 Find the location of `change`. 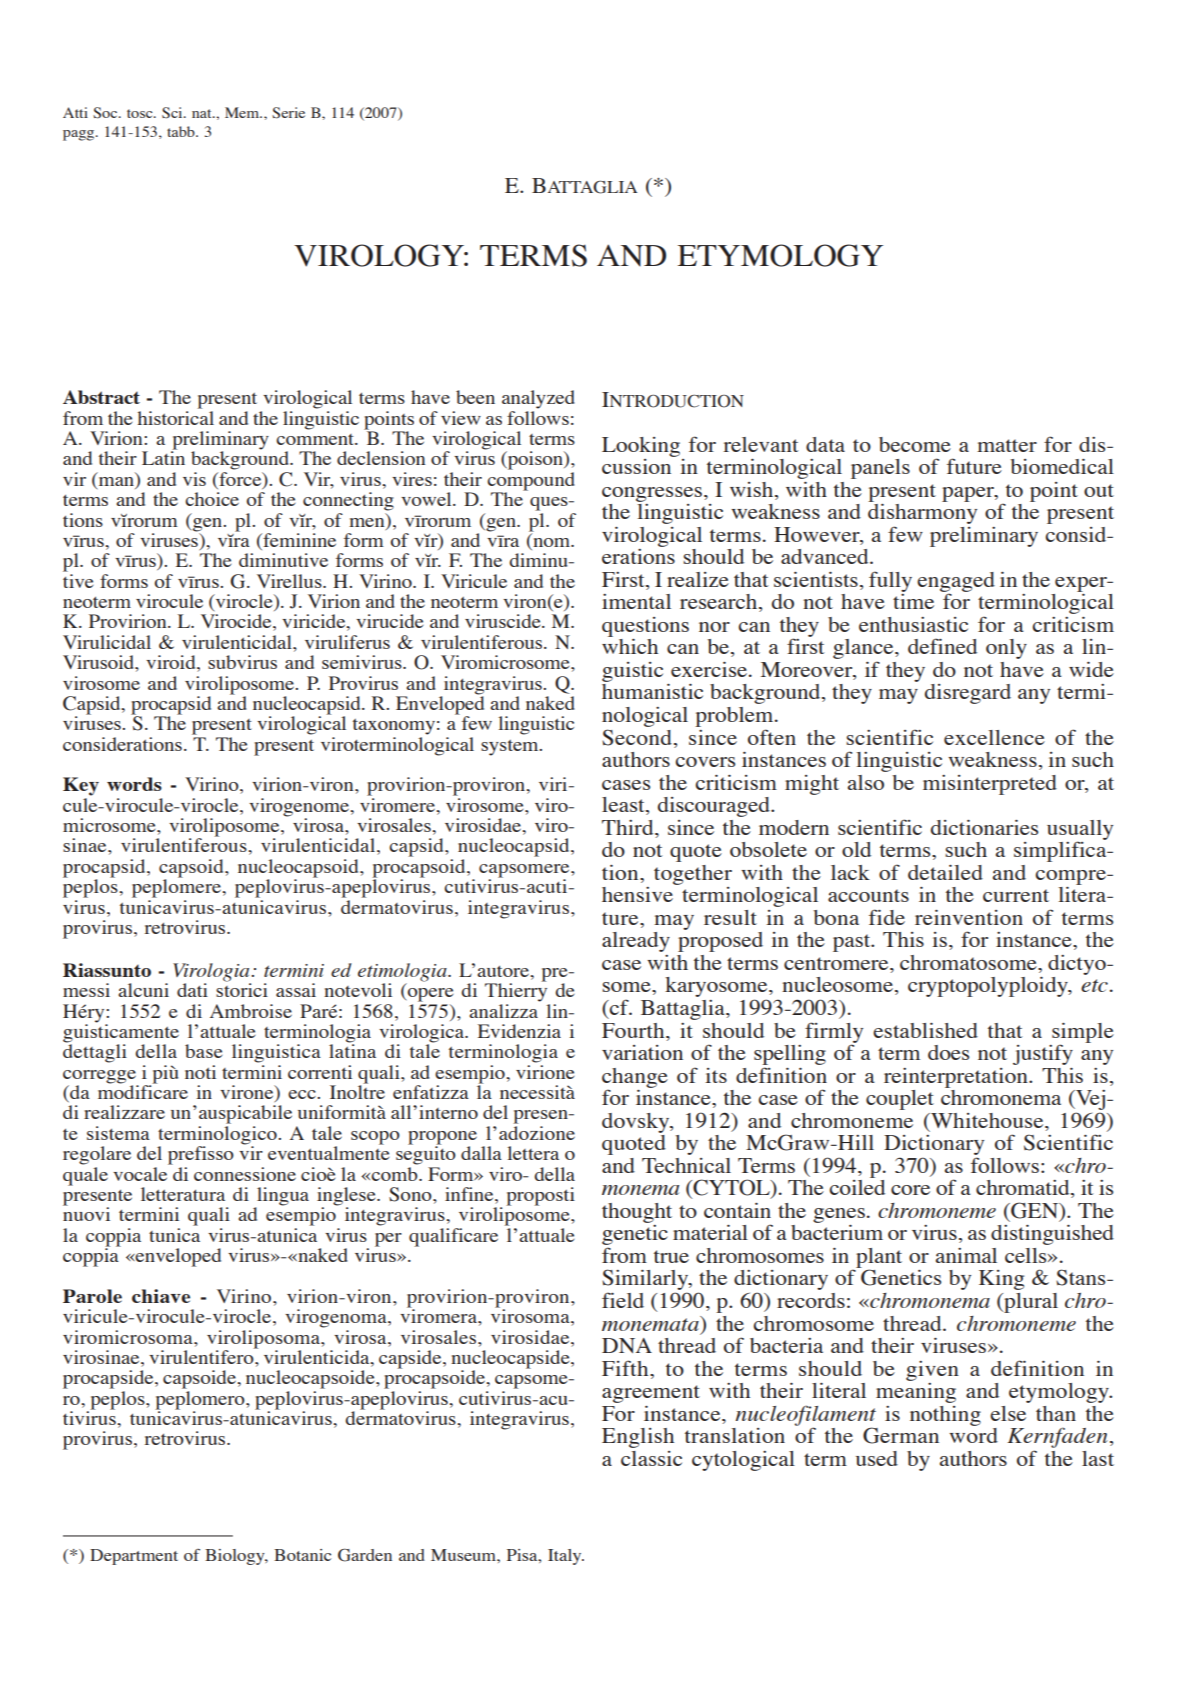

change is located at coordinates (635, 1079).
